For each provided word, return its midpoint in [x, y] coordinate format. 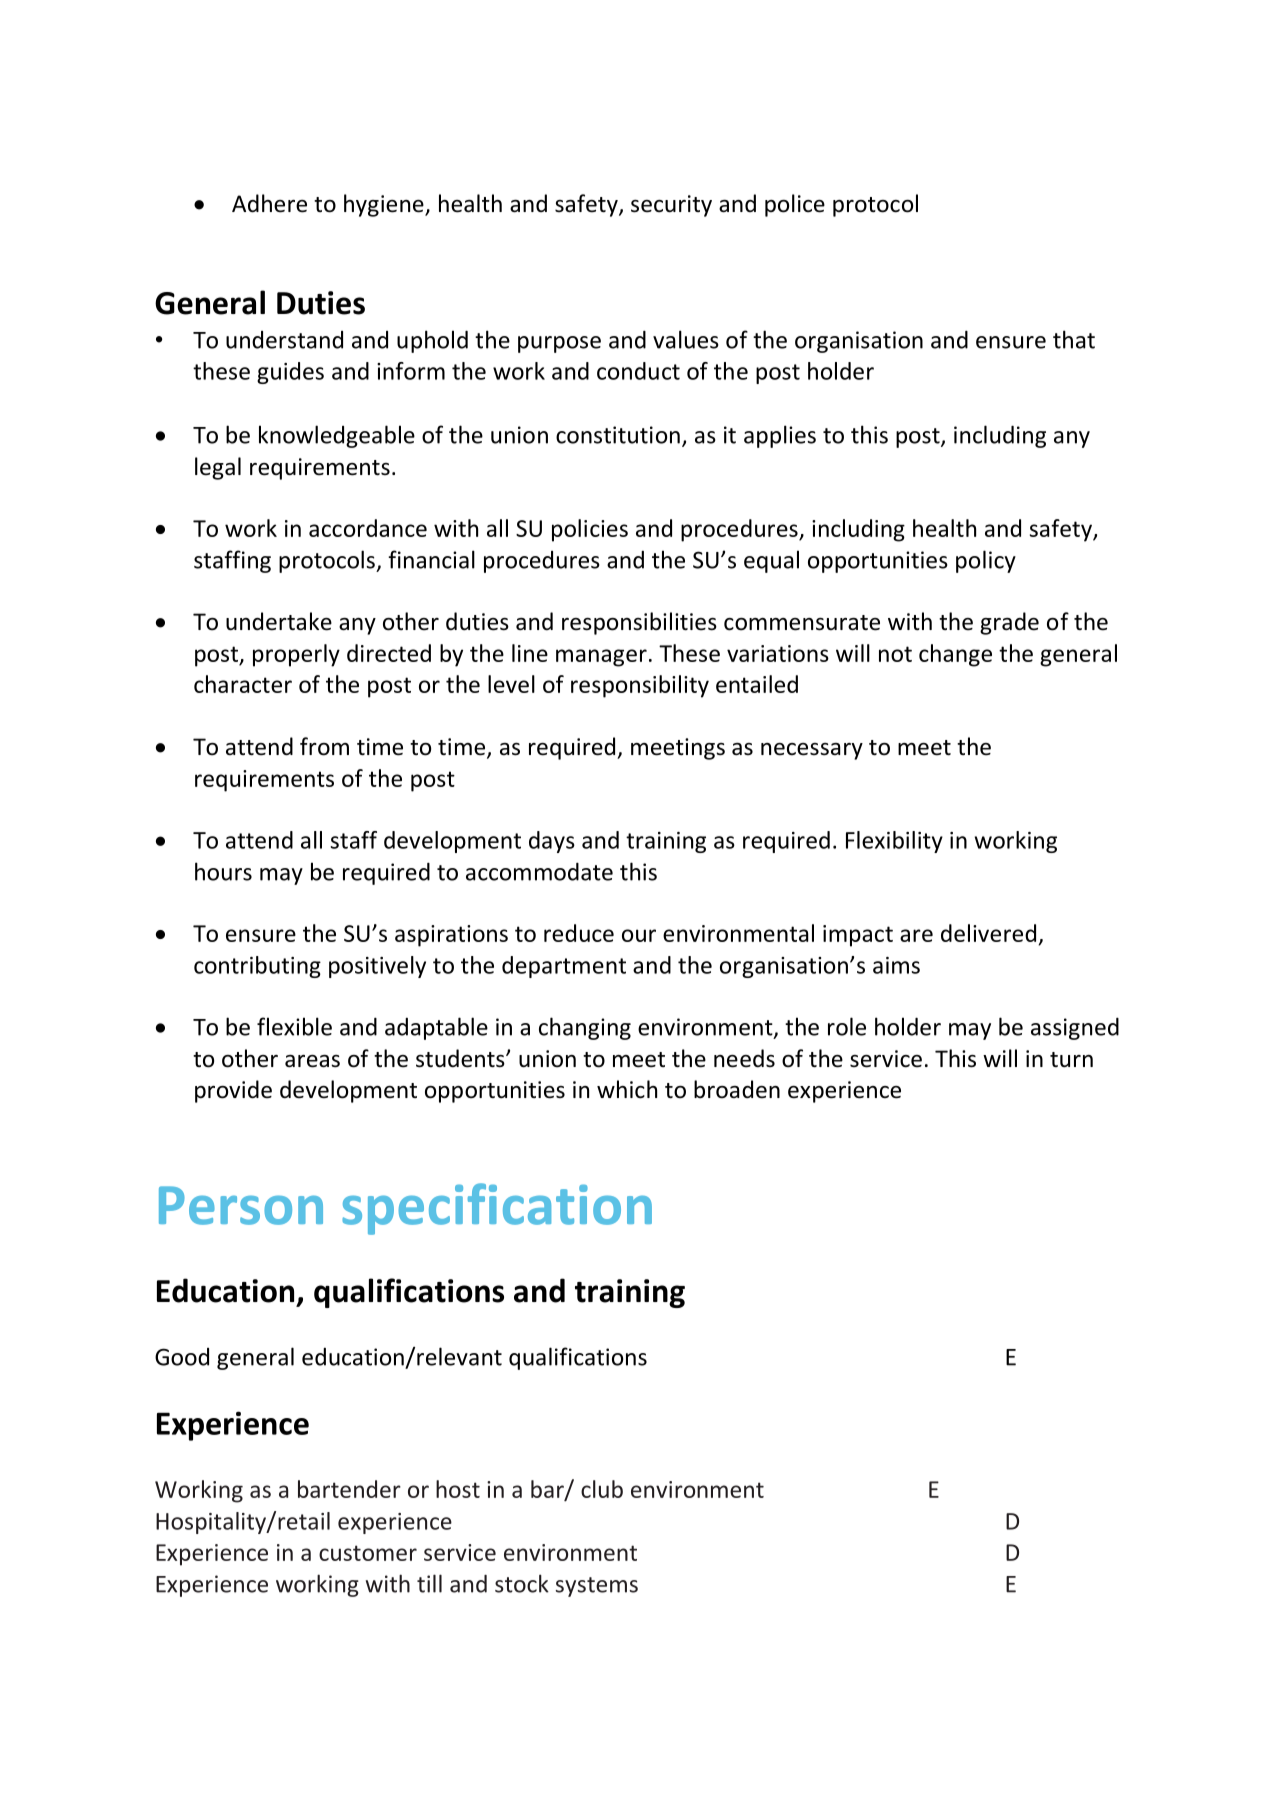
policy [986, 561]
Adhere [269, 203]
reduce [579, 933]
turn [1071, 1060]
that [1074, 339]
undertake [279, 621]
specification [497, 1209]
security [671, 206]
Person [241, 1205]
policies [590, 530]
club [602, 1489]
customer [368, 1553]
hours [223, 871]
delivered [988, 933]
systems [596, 1587]
